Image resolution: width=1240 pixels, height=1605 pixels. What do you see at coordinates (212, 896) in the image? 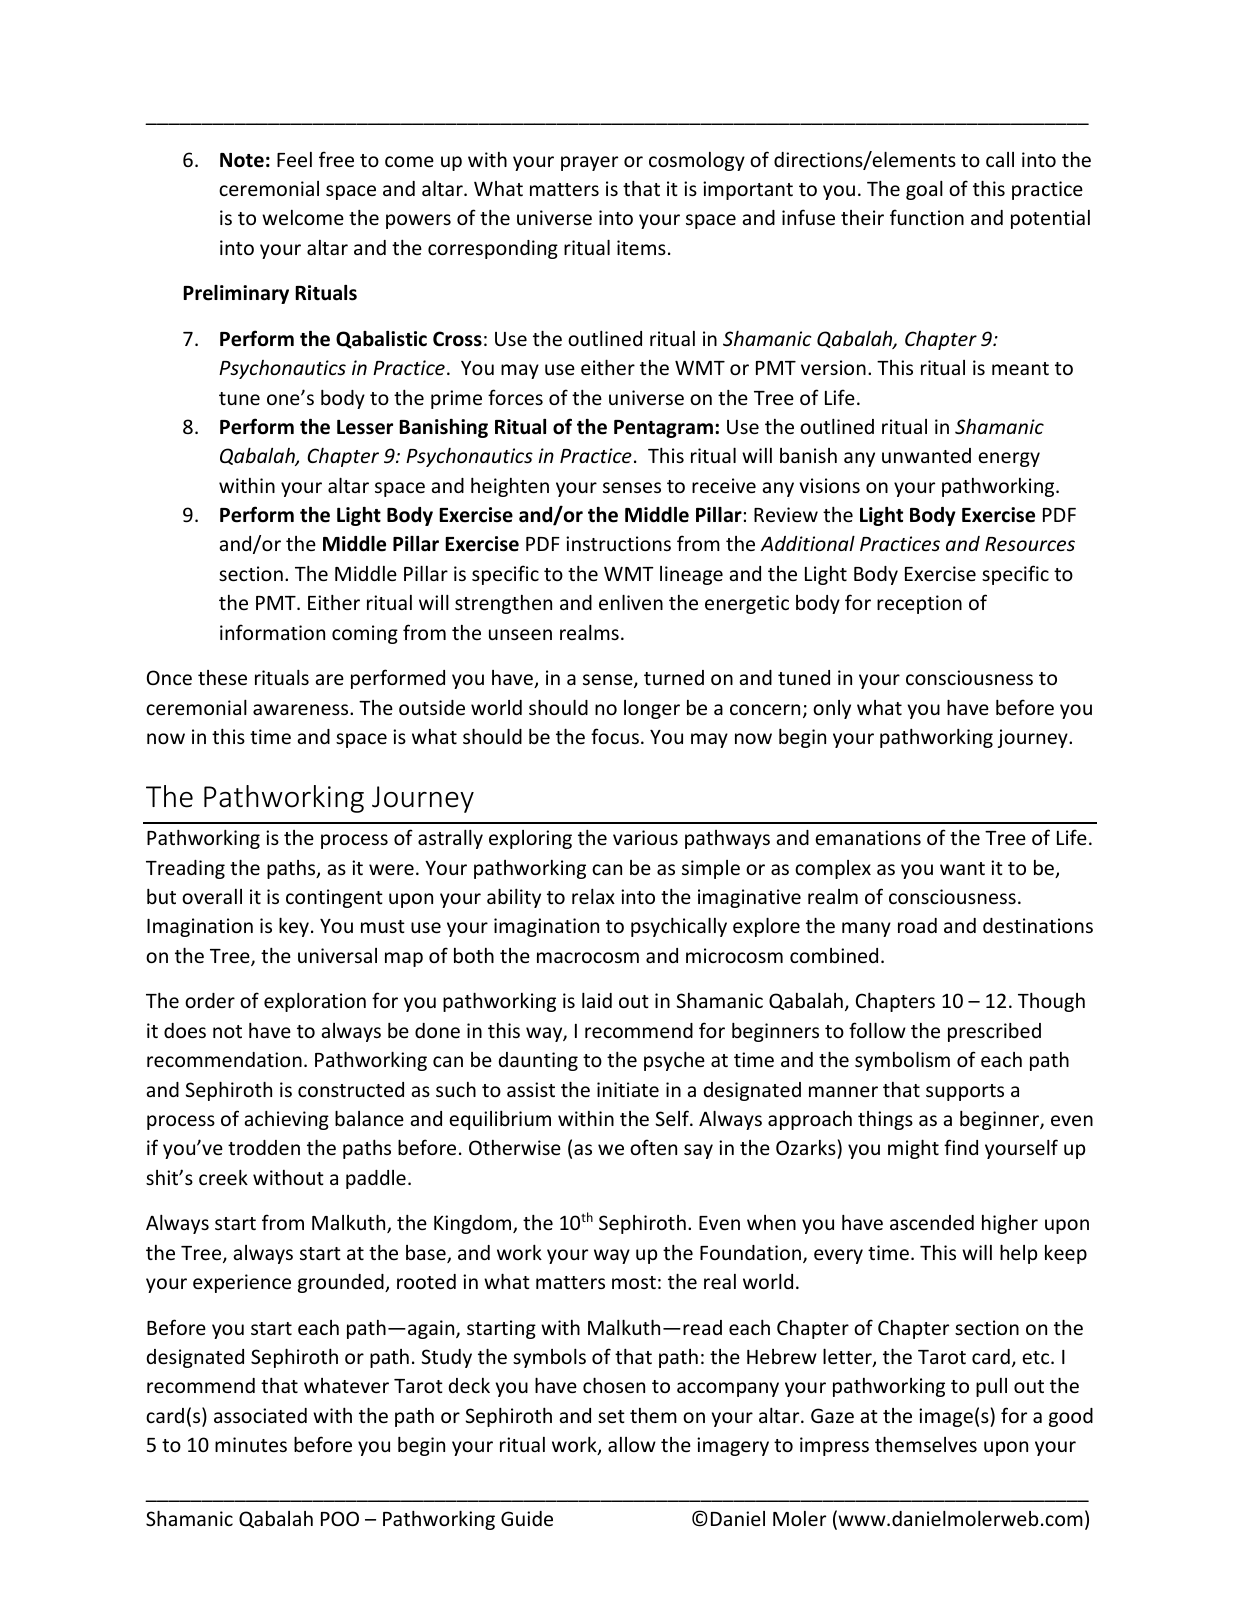
I see `overall` at bounding box center [212, 896].
